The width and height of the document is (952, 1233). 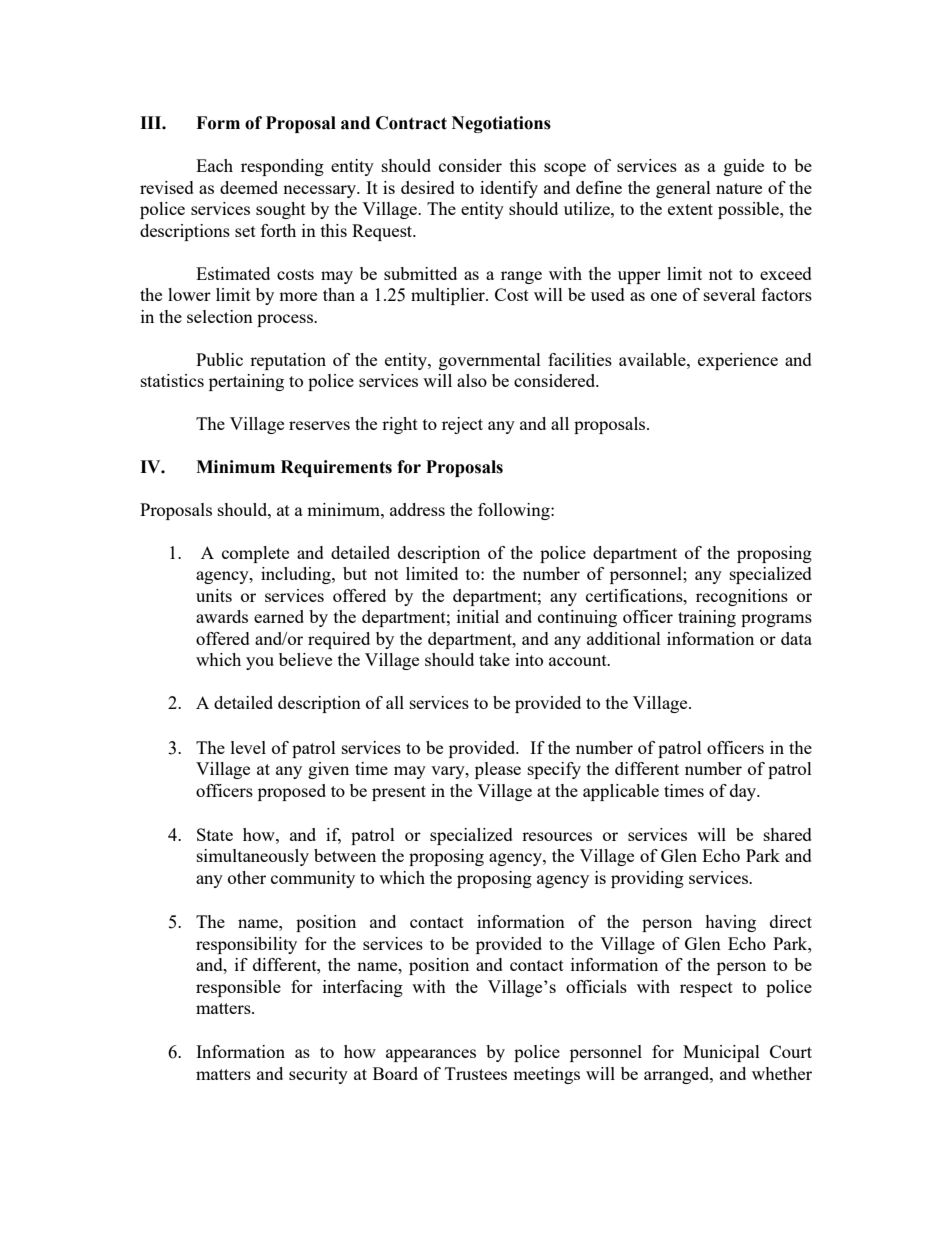 I want to click on Negotiations, so click(x=501, y=124).
